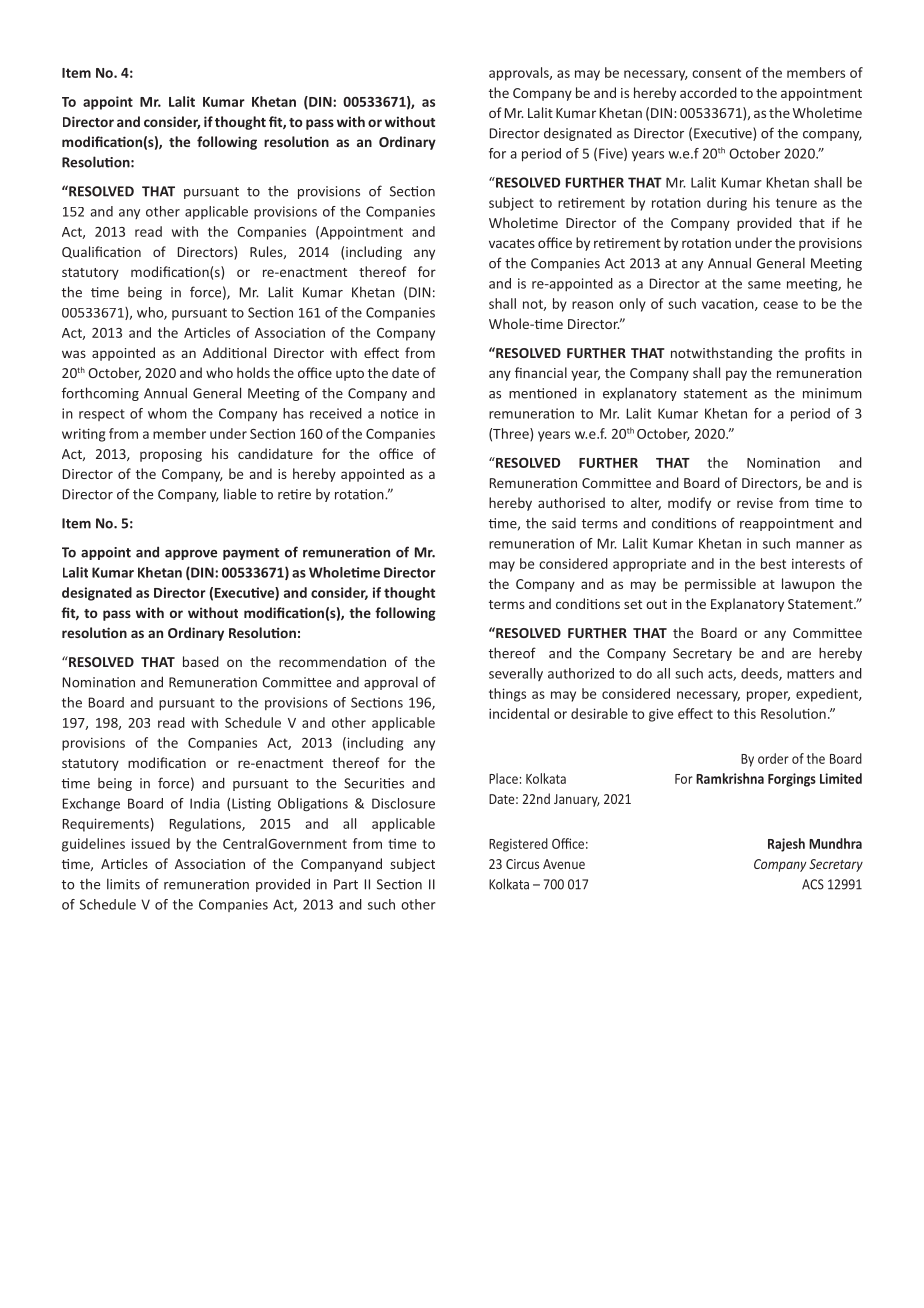 The height and width of the image is (1308, 924). Describe the element at coordinates (234, 352) in the image. I see `Additional` at that location.
